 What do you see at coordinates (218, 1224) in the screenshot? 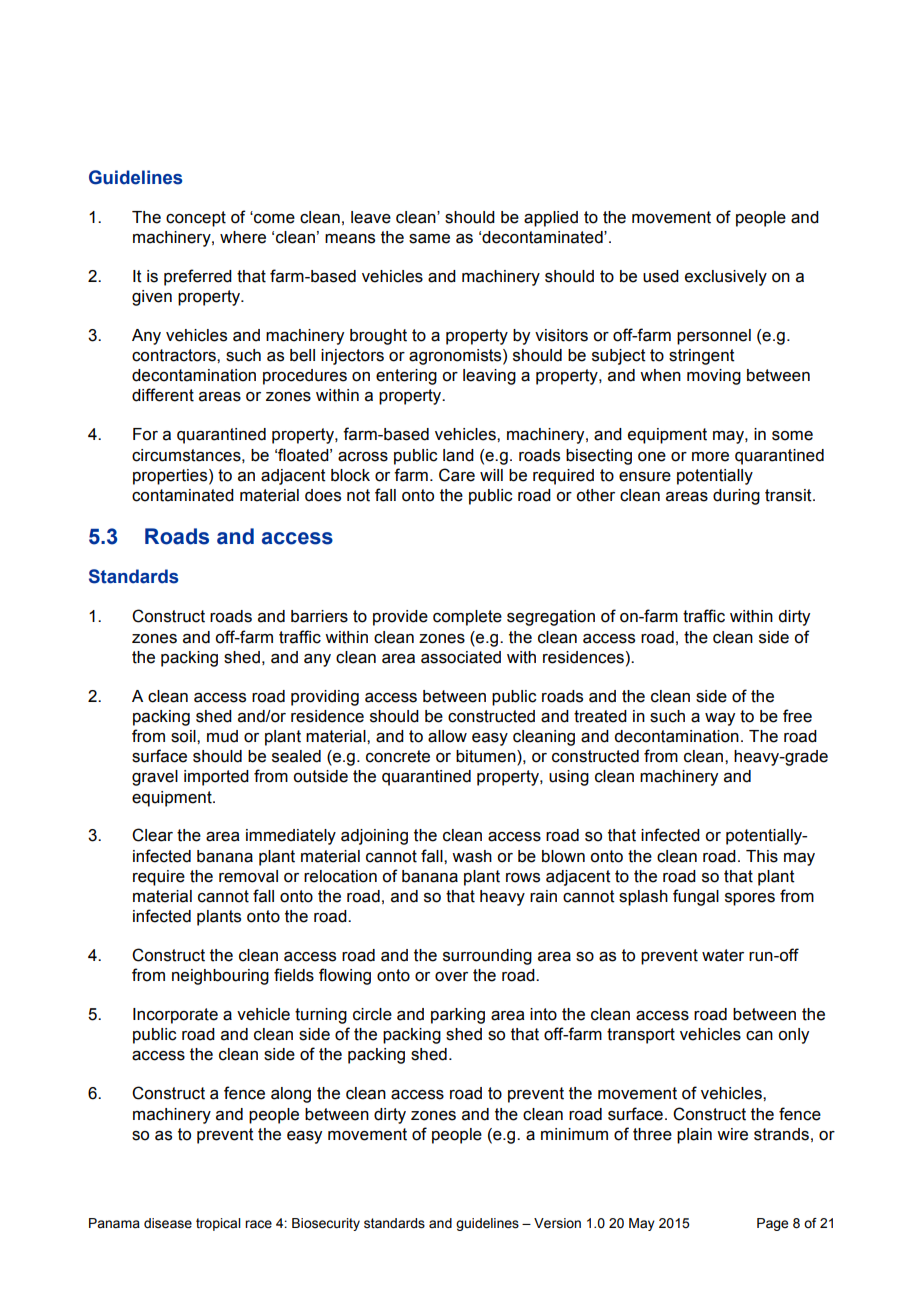
I see `tropical` at bounding box center [218, 1224].
